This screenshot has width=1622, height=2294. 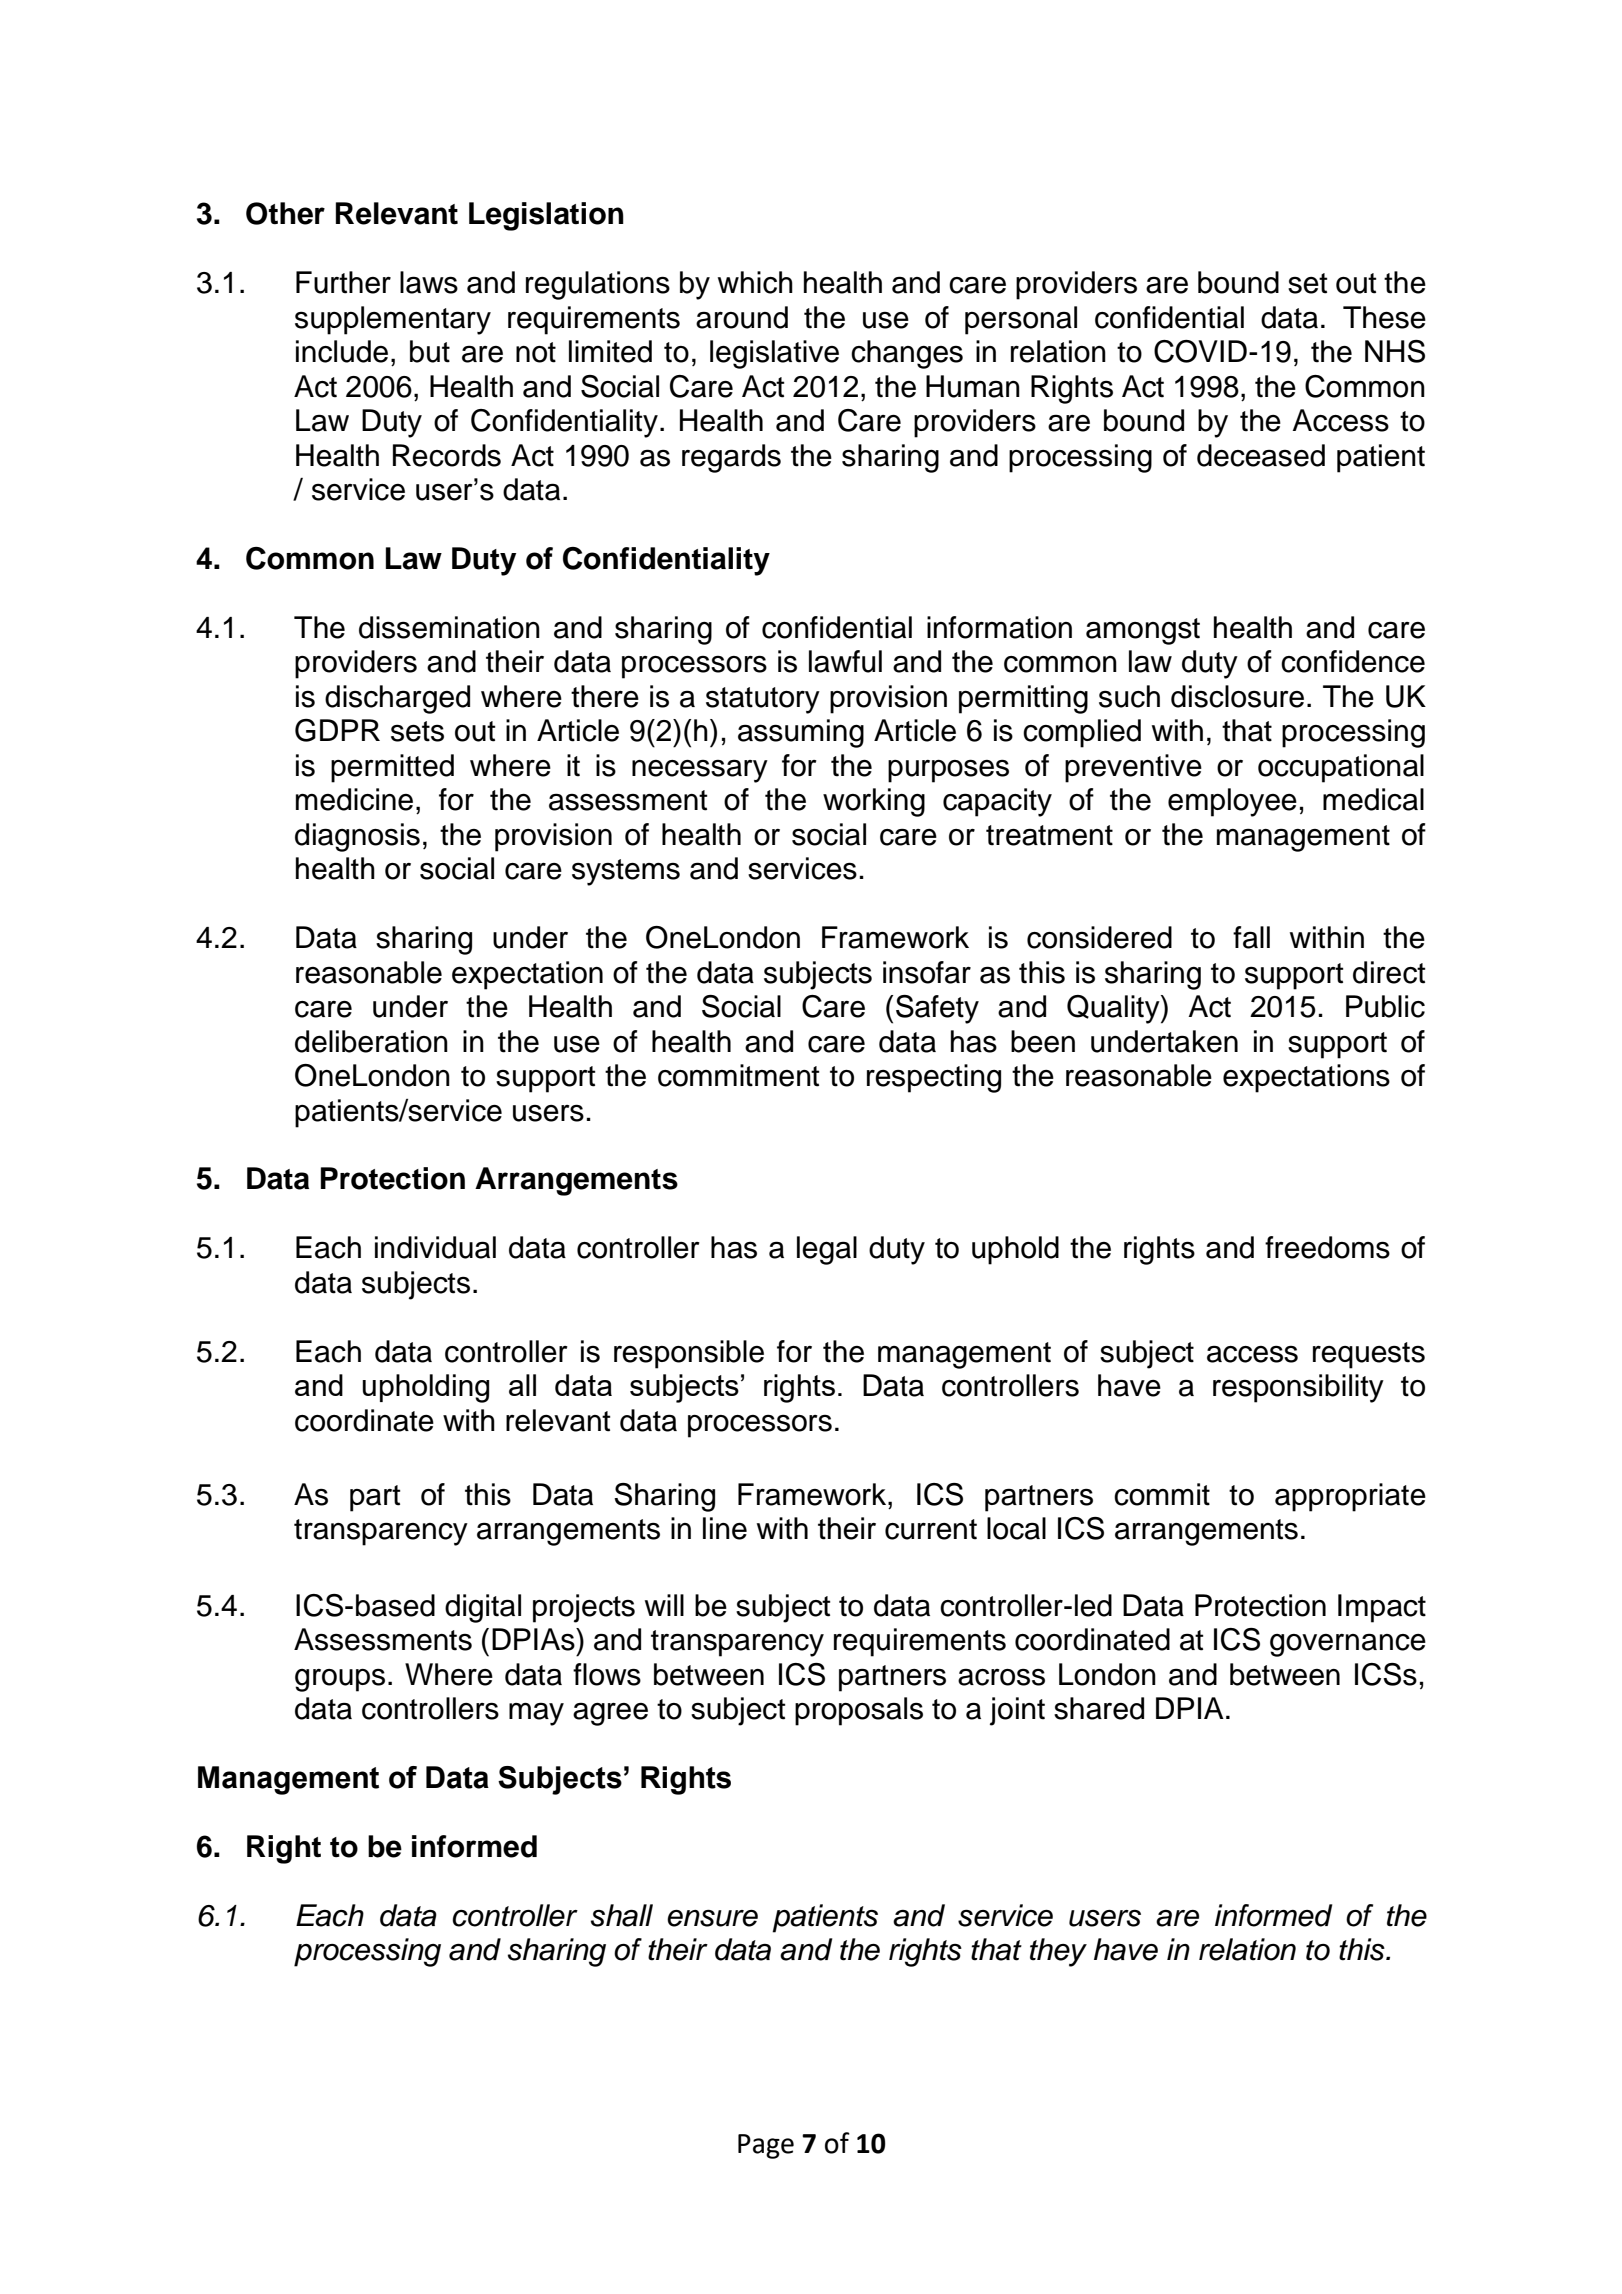 I want to click on freedoms, so click(x=1327, y=1247).
